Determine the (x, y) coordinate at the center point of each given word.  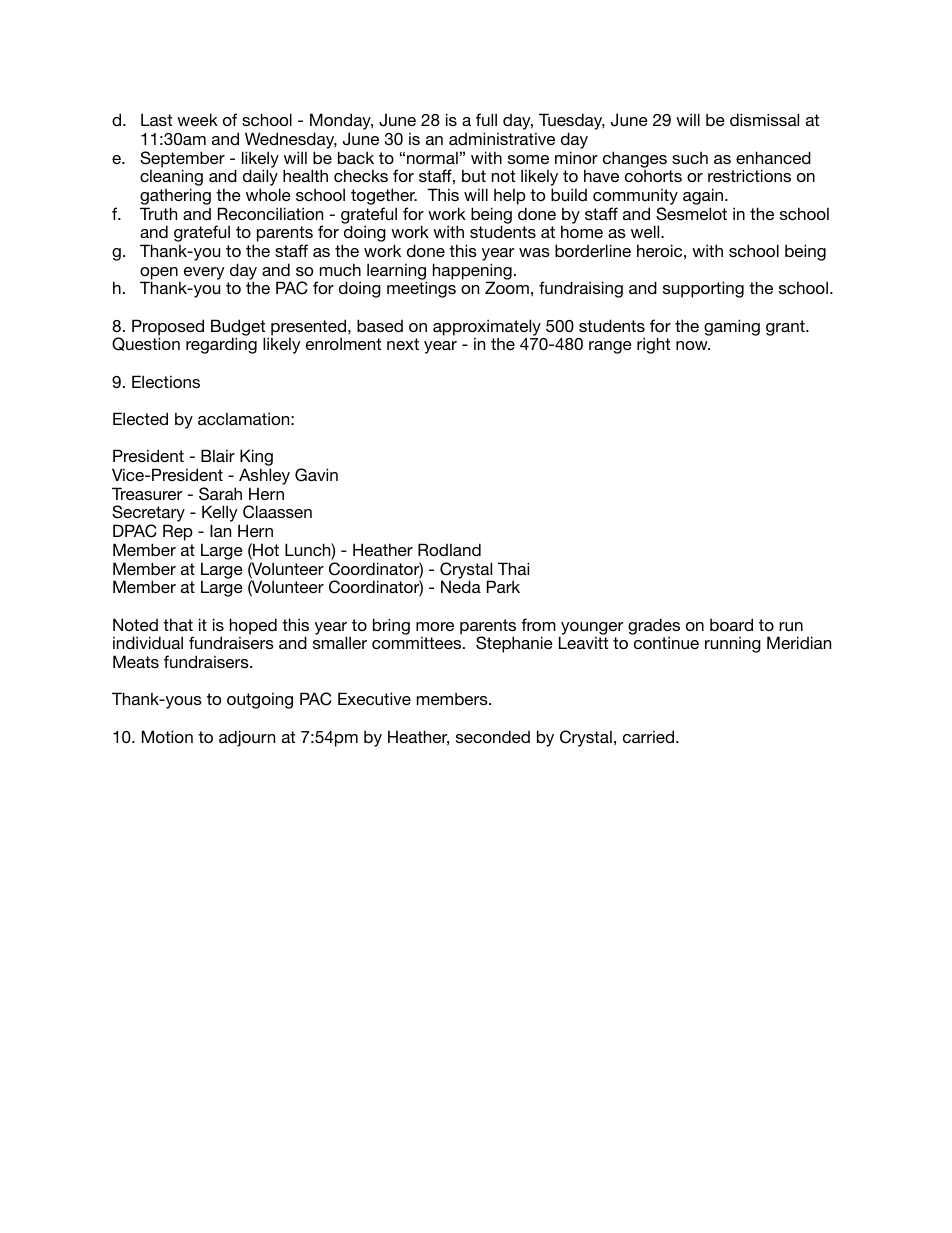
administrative (502, 138)
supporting (703, 289)
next (403, 344)
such (690, 158)
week (197, 119)
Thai (513, 568)
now (693, 345)
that (178, 624)
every (204, 273)
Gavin (316, 475)
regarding (221, 345)
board (731, 624)
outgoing (260, 700)
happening (472, 272)
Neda (461, 586)
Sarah (220, 494)
